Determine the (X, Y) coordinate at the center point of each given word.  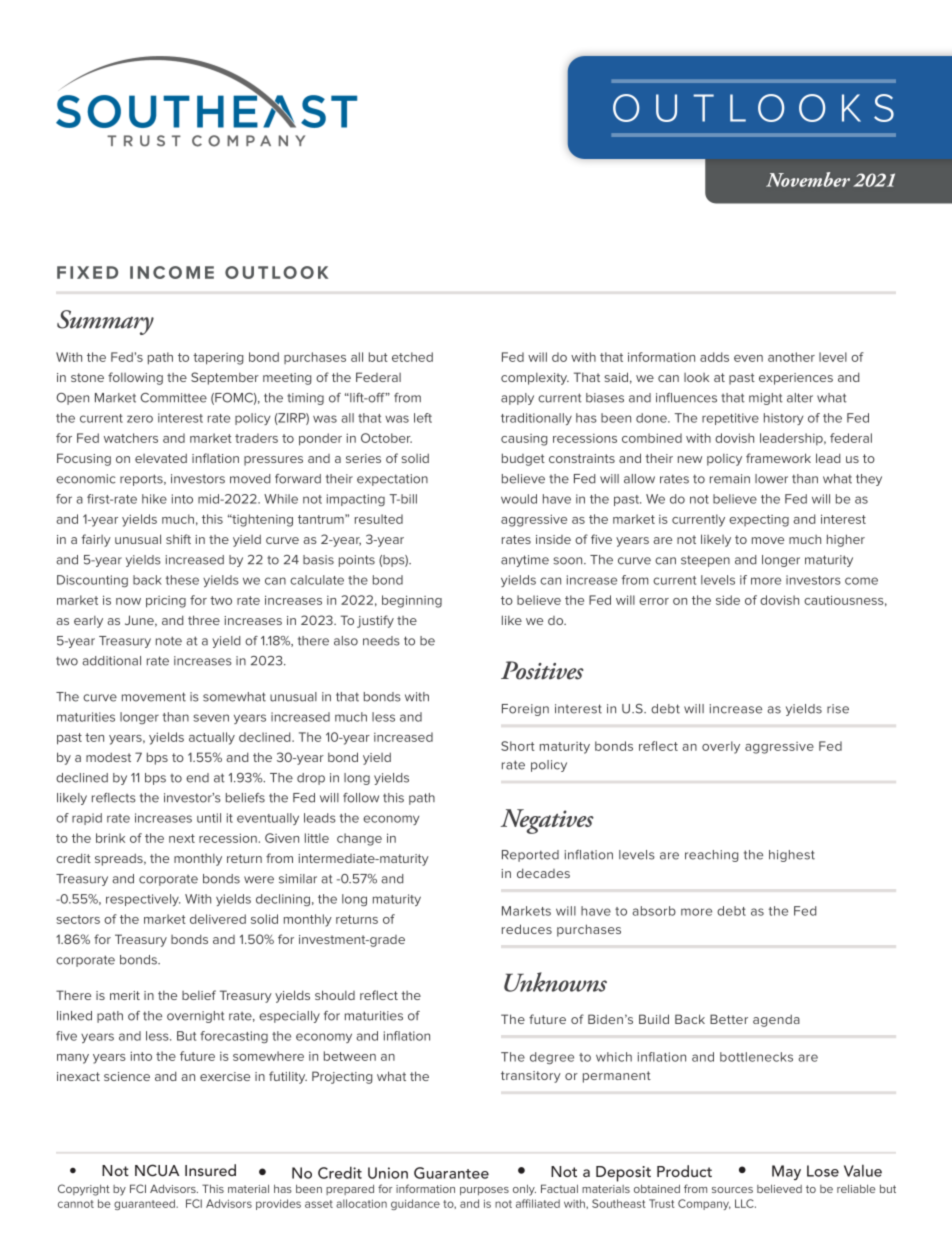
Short (518, 746)
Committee (173, 398)
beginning (412, 601)
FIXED (87, 272)
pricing (166, 602)
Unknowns (555, 982)
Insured (210, 1170)
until (209, 818)
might (766, 399)
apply (517, 399)
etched (412, 357)
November (808, 179)
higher (846, 540)
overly (721, 747)
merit (125, 995)
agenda (776, 1020)
